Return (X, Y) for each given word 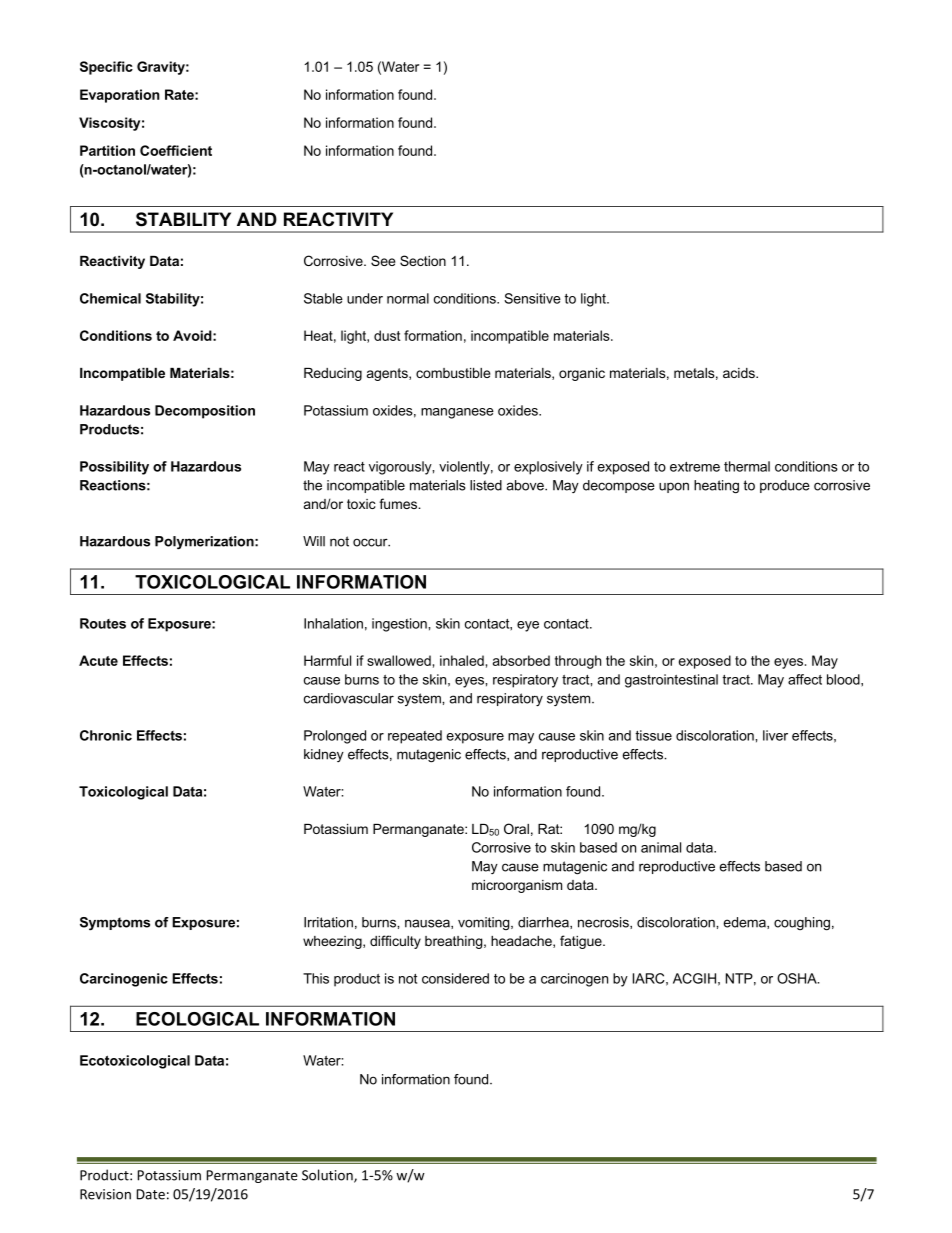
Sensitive (532, 298)
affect (805, 679)
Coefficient (176, 150)
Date (151, 1194)
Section (423, 260)
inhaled (462, 660)
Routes (103, 623)
